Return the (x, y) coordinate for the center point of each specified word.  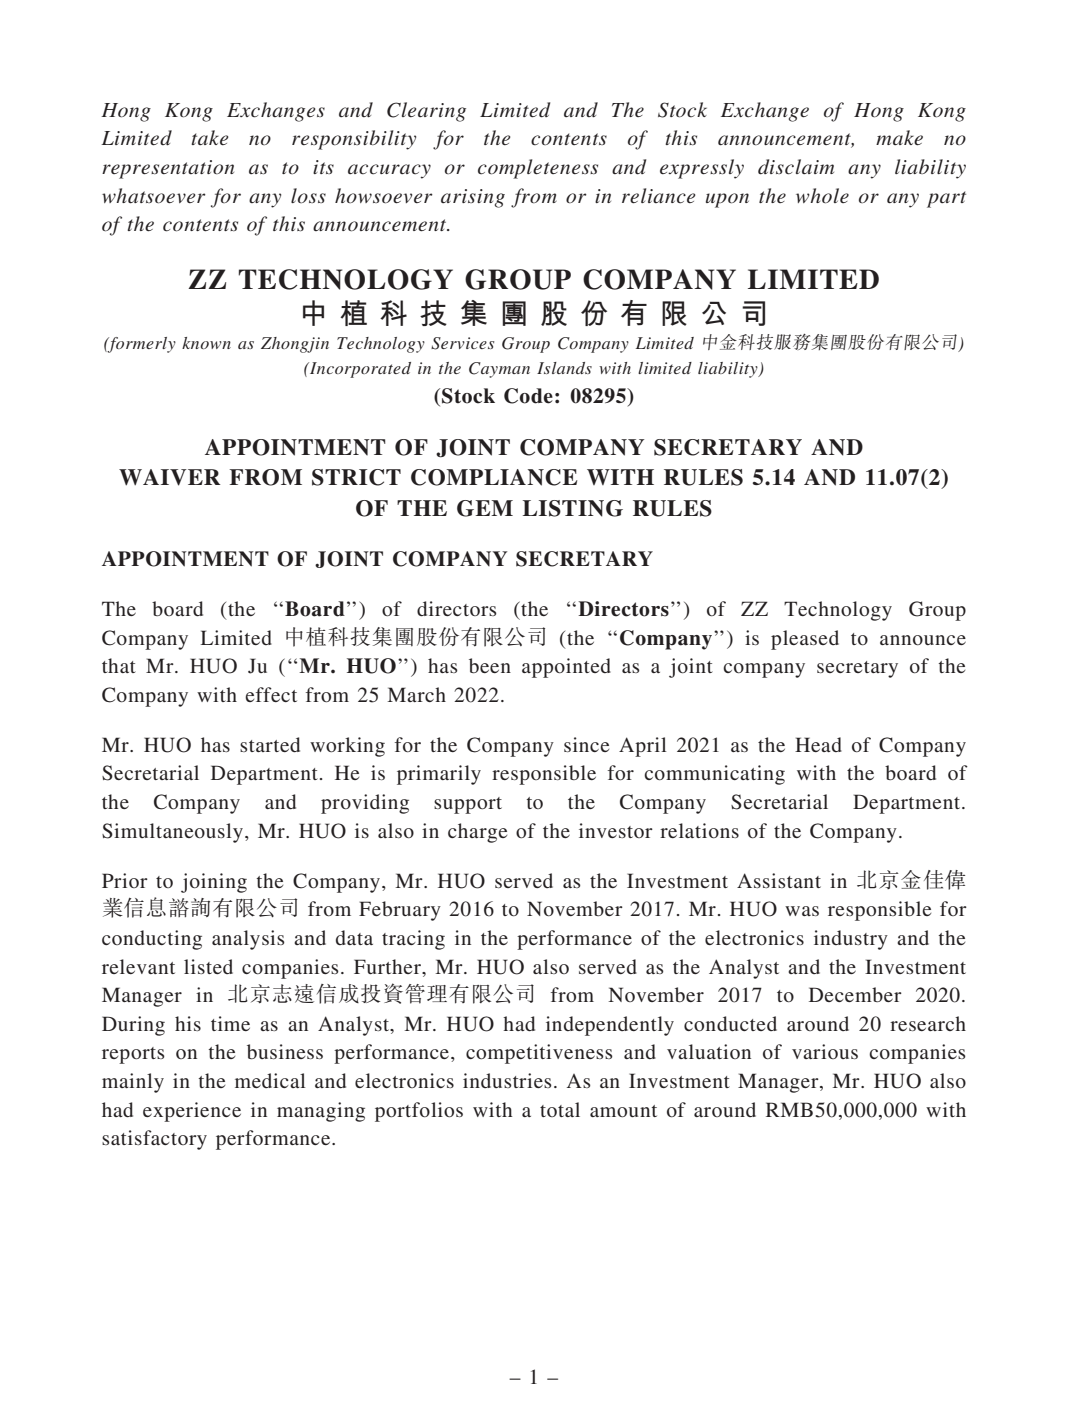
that (119, 665)
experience (192, 1112)
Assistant (779, 880)
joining (214, 883)
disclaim (796, 167)
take (209, 137)
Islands (564, 368)
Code (528, 396)
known (206, 343)
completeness (538, 169)
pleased (805, 640)
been (490, 665)
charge (477, 833)
